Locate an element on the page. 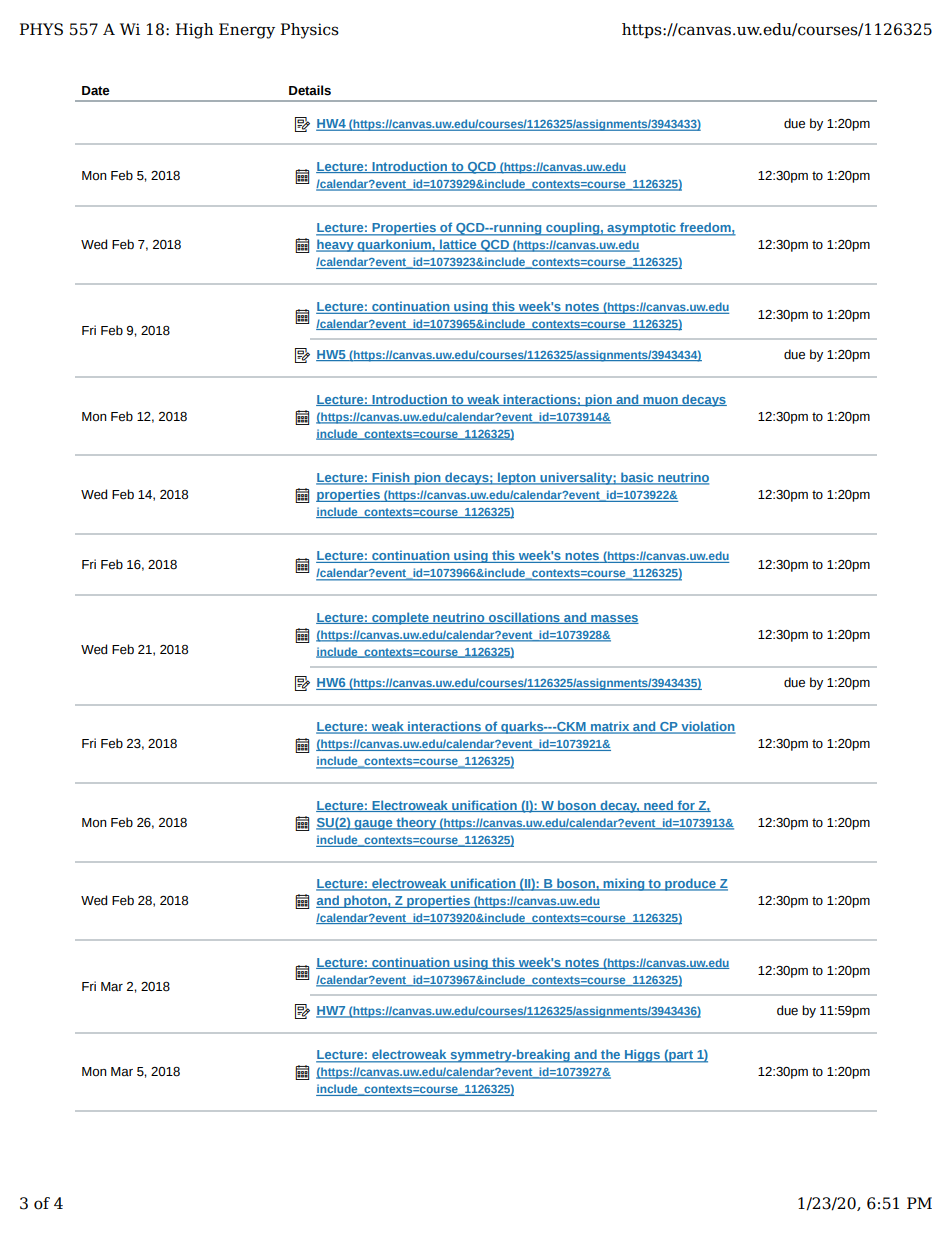 The width and height of the image is (952, 1233). basic is located at coordinates (637, 478).
